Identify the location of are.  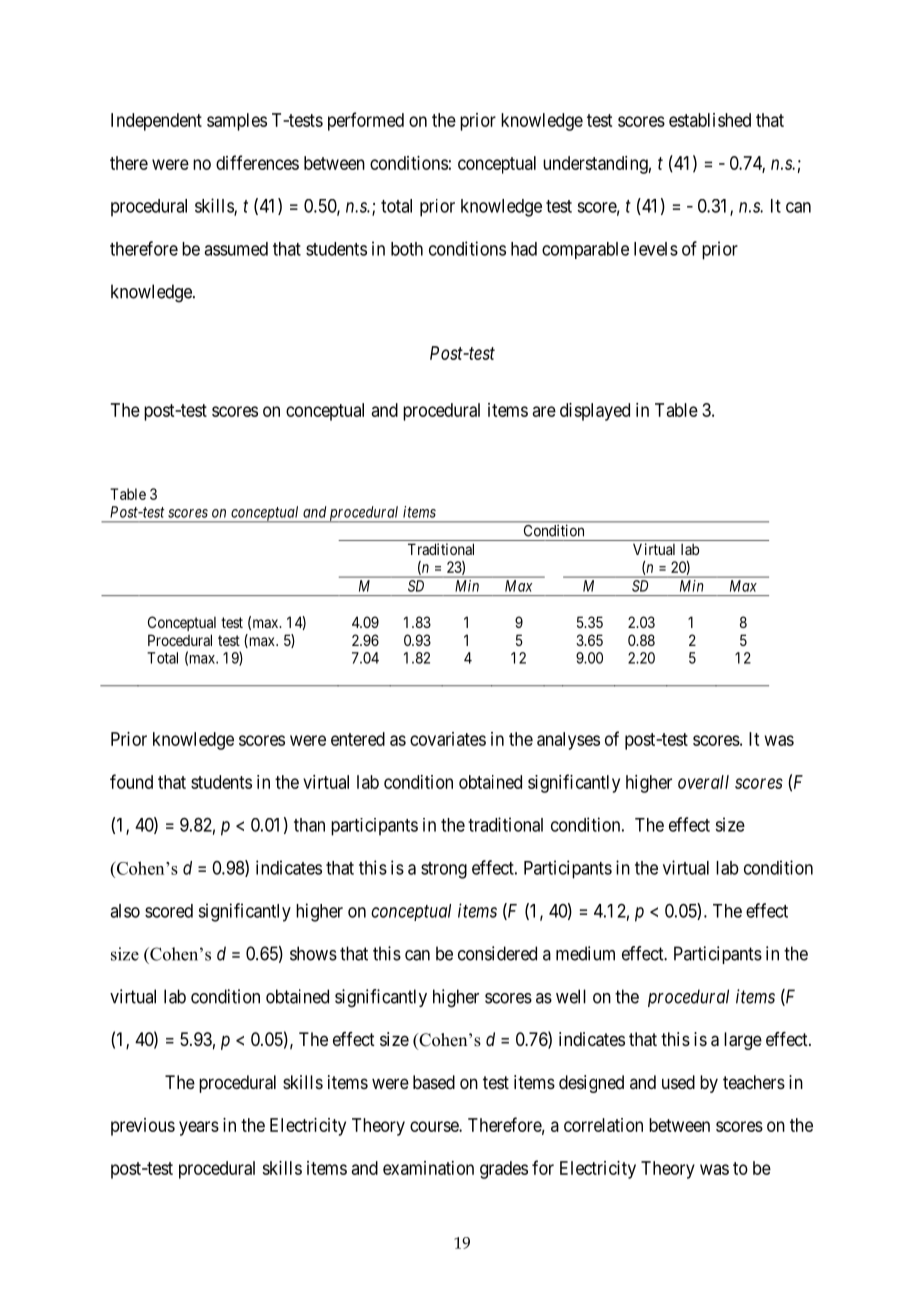
(544, 411).
